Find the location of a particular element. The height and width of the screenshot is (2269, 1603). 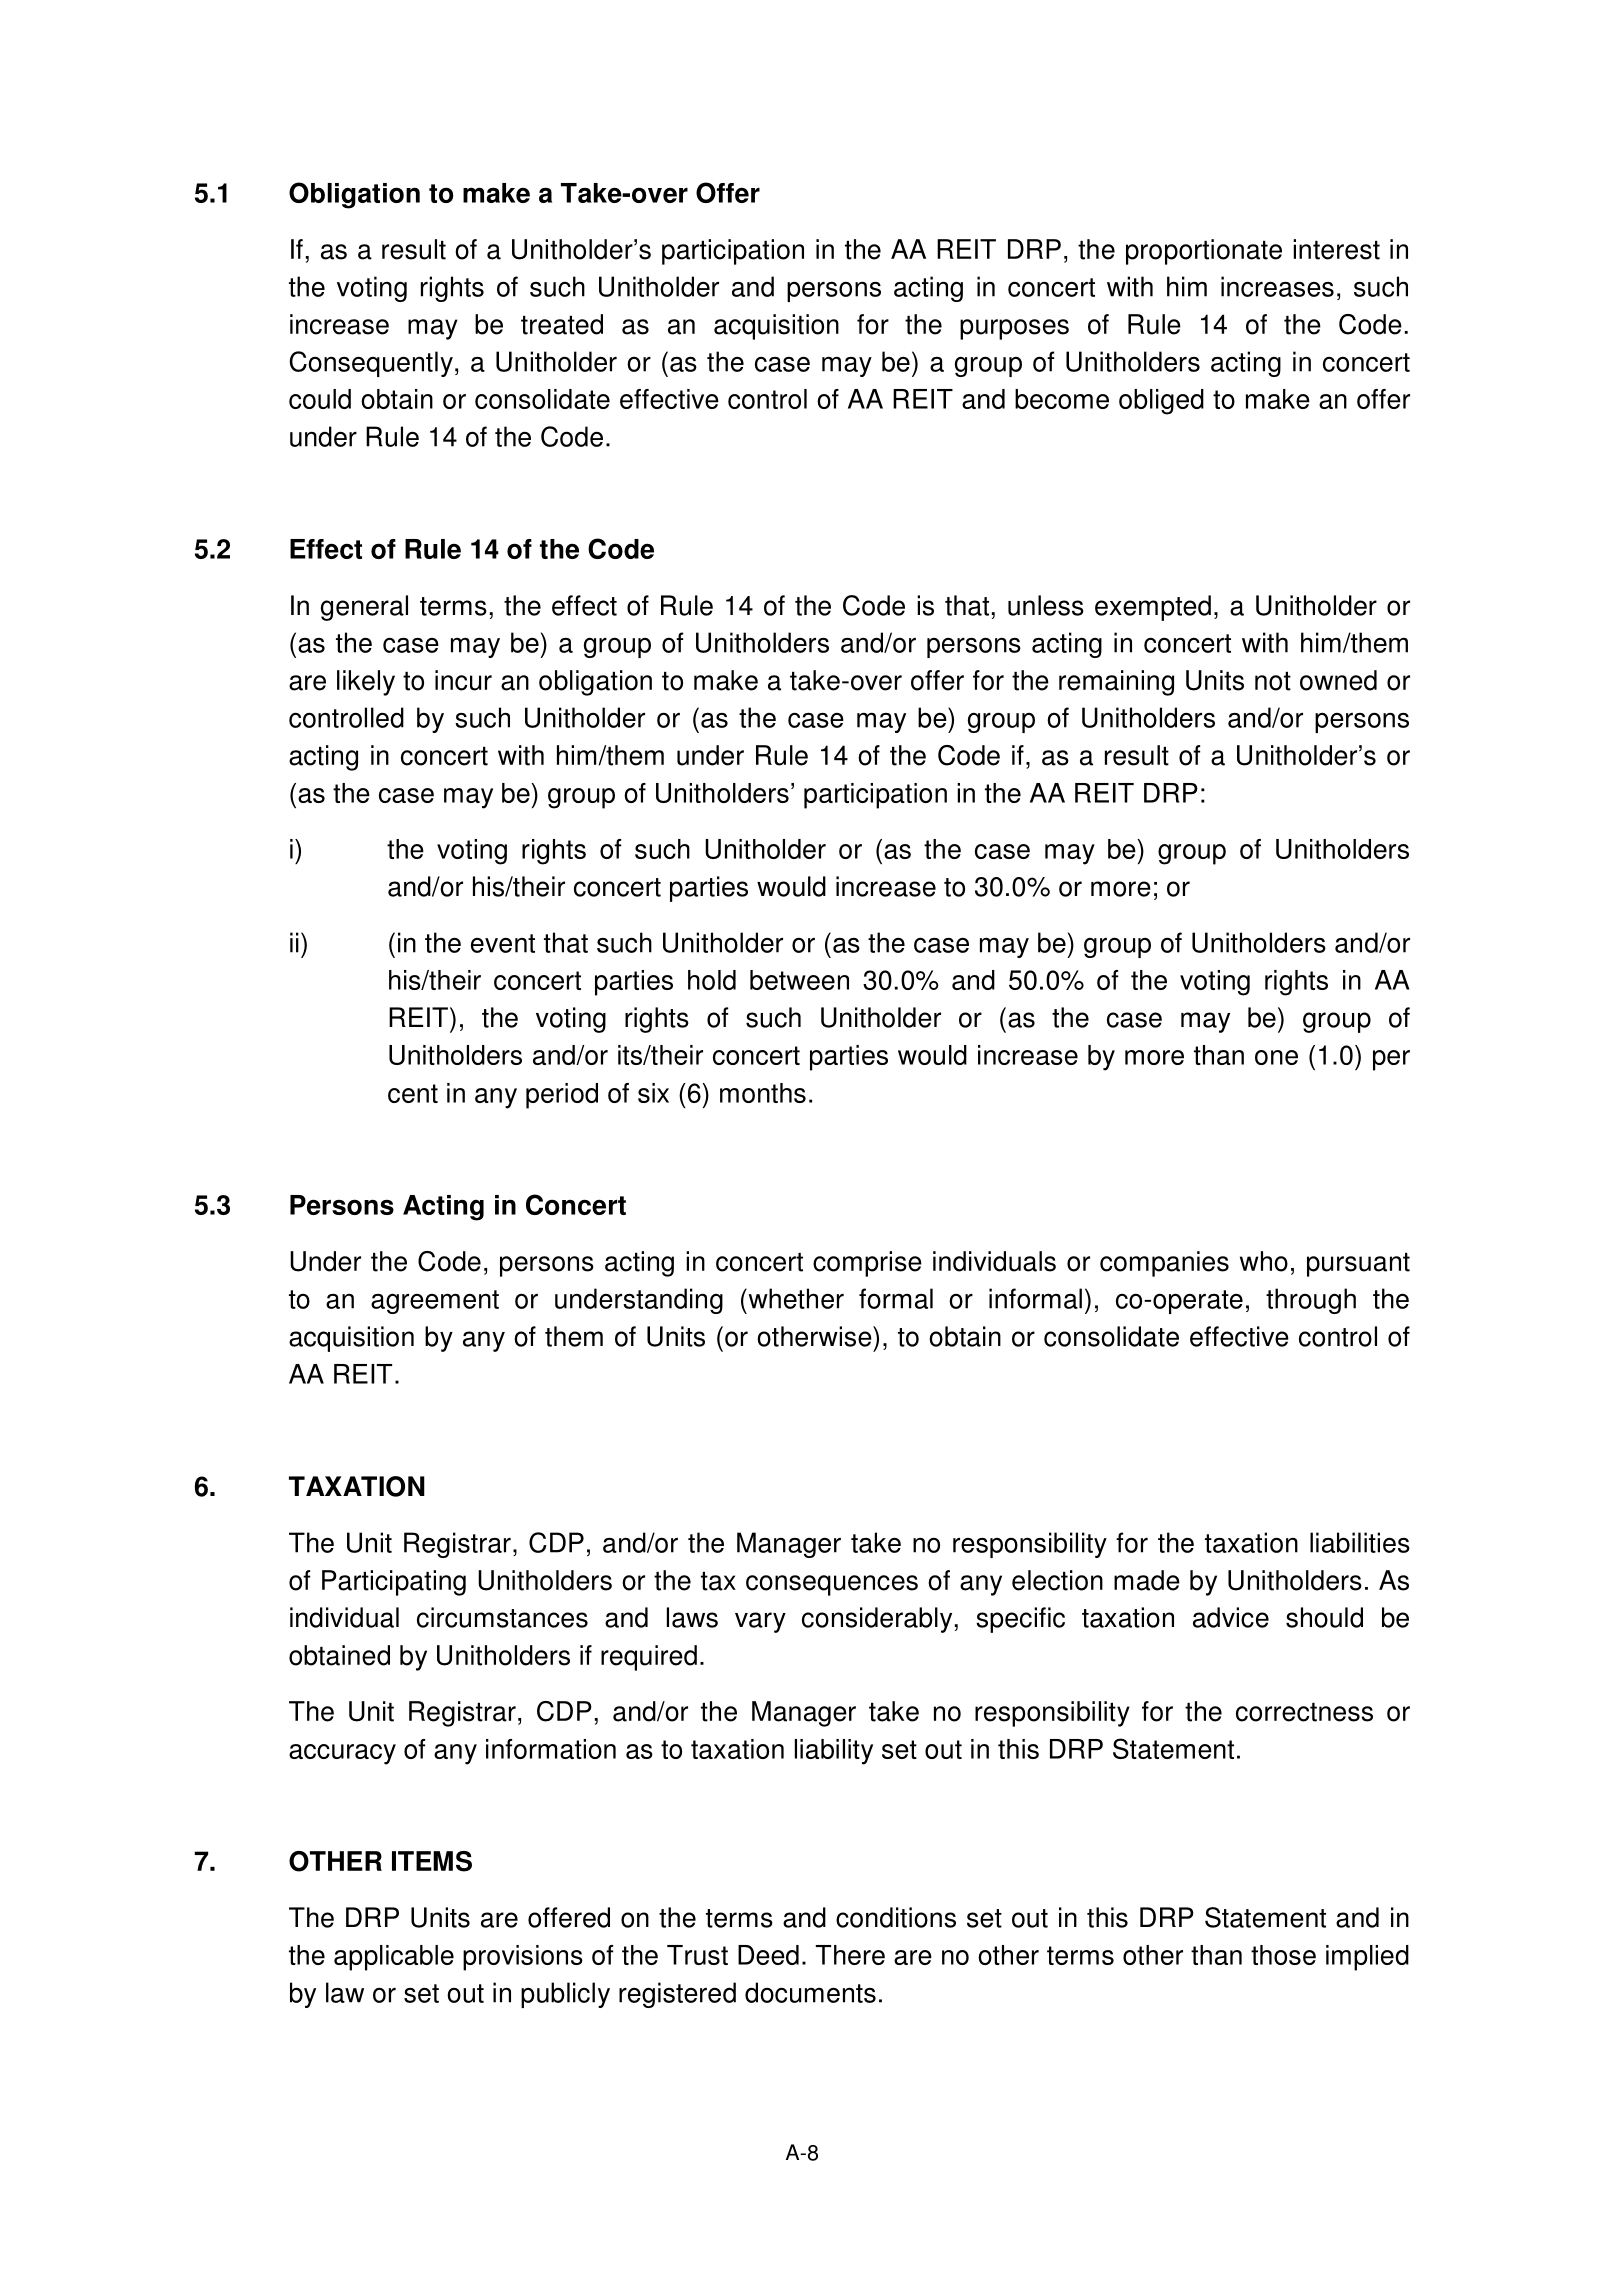

Participating is located at coordinates (394, 1583).
